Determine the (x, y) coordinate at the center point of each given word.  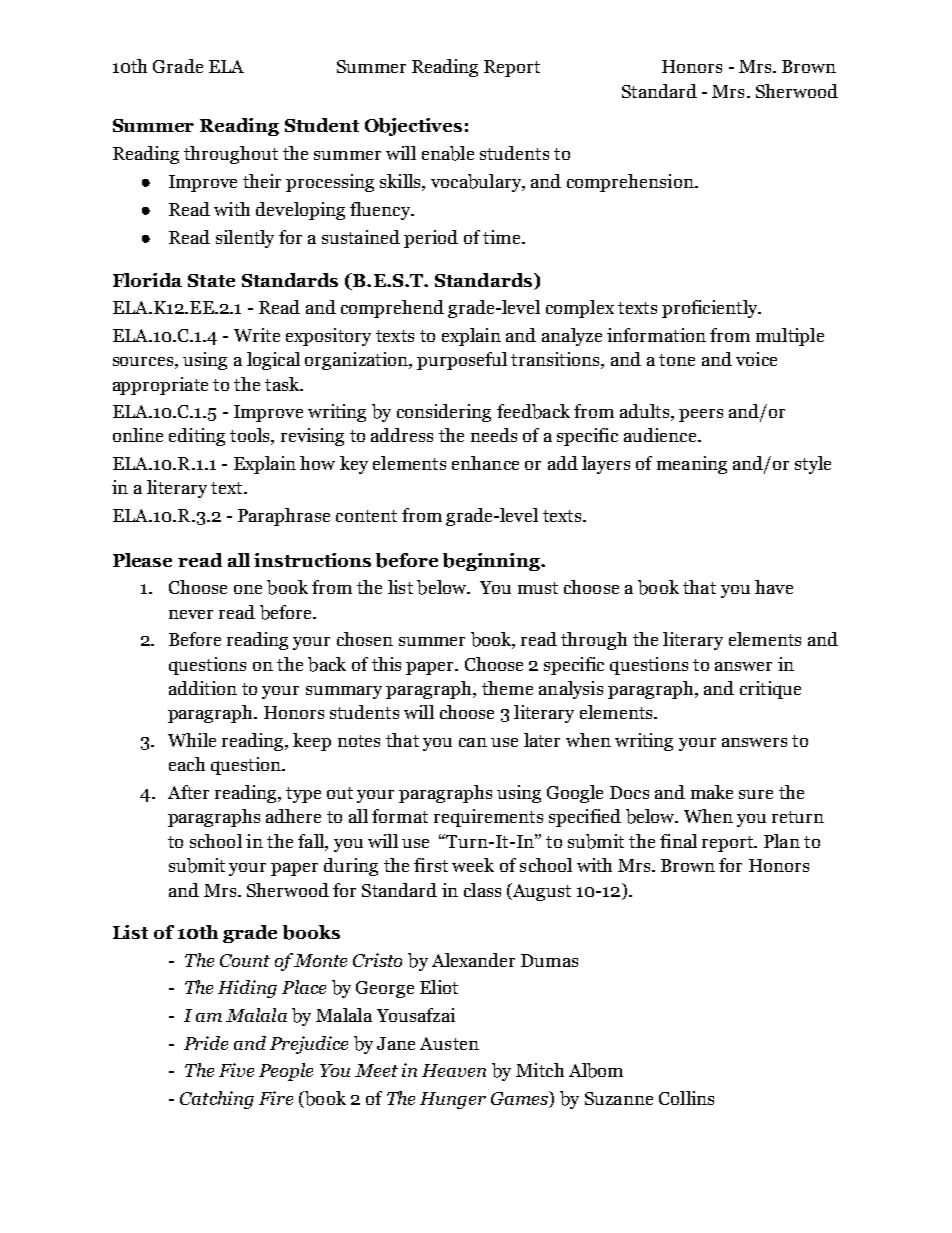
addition (203, 688)
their (262, 181)
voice (756, 359)
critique (770, 690)
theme (507, 688)
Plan (782, 841)
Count (245, 960)
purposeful (462, 361)
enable (448, 153)
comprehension (631, 183)
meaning (692, 465)
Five (236, 1070)
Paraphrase (284, 517)
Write (257, 335)
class (482, 890)
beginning (492, 562)
